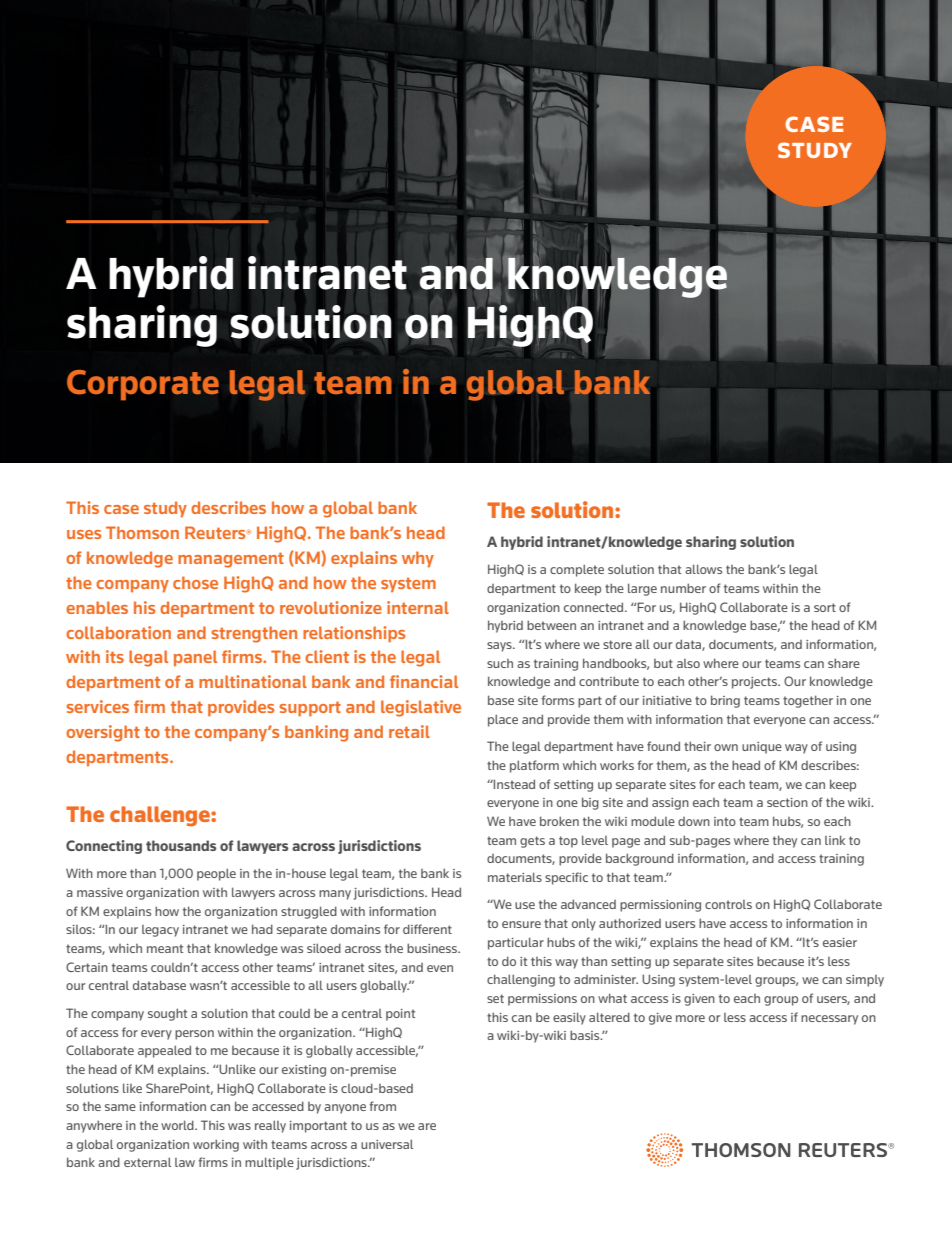 This image has width=952, height=1233. I want to click on world, so click(178, 1125).
